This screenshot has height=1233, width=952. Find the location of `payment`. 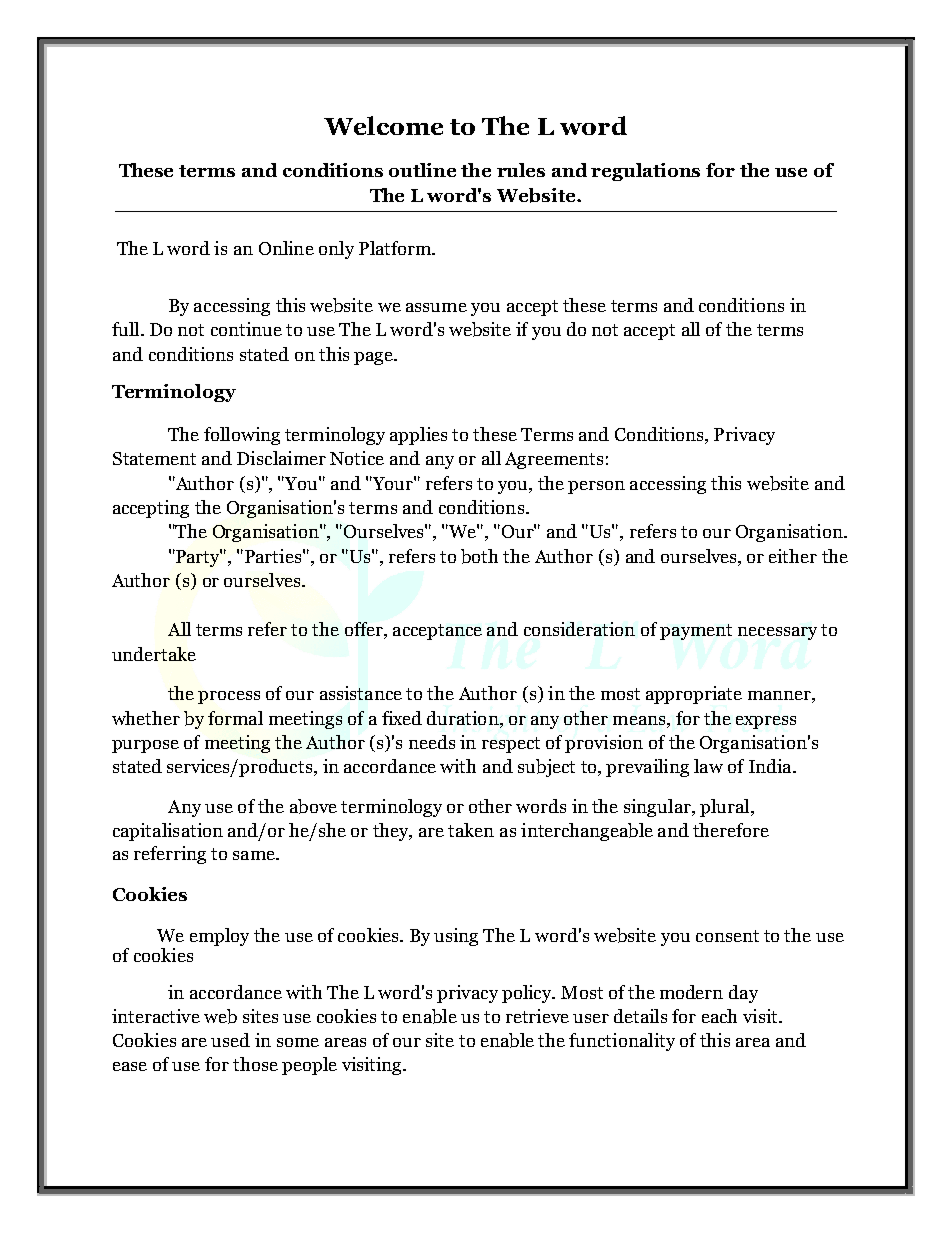

payment is located at coordinates (696, 632).
